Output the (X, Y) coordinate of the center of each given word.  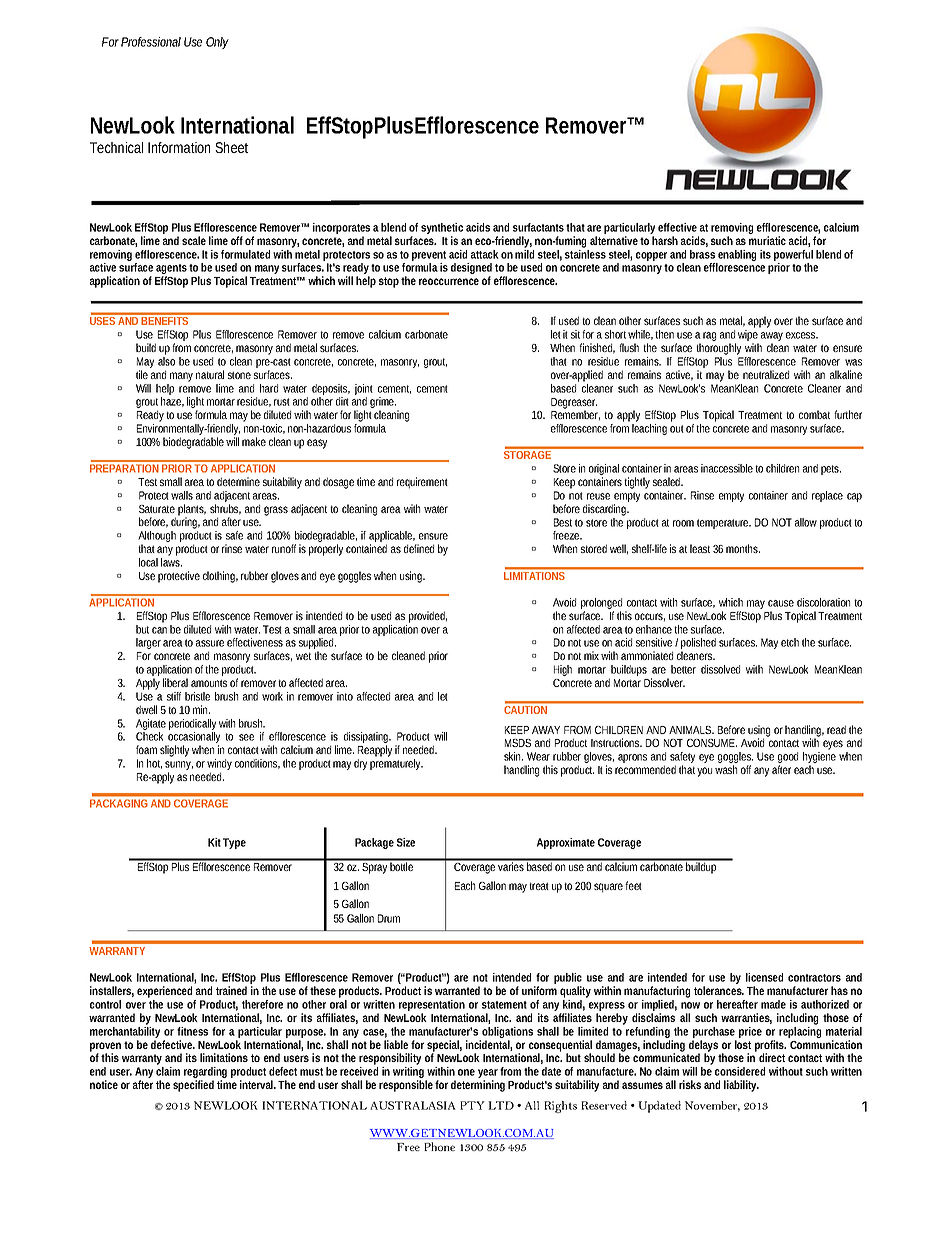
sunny (179, 767)
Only (217, 43)
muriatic (767, 240)
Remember (575, 414)
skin (513, 756)
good (788, 759)
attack (485, 254)
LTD (501, 1105)
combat (814, 414)
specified (193, 1086)
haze (172, 402)
